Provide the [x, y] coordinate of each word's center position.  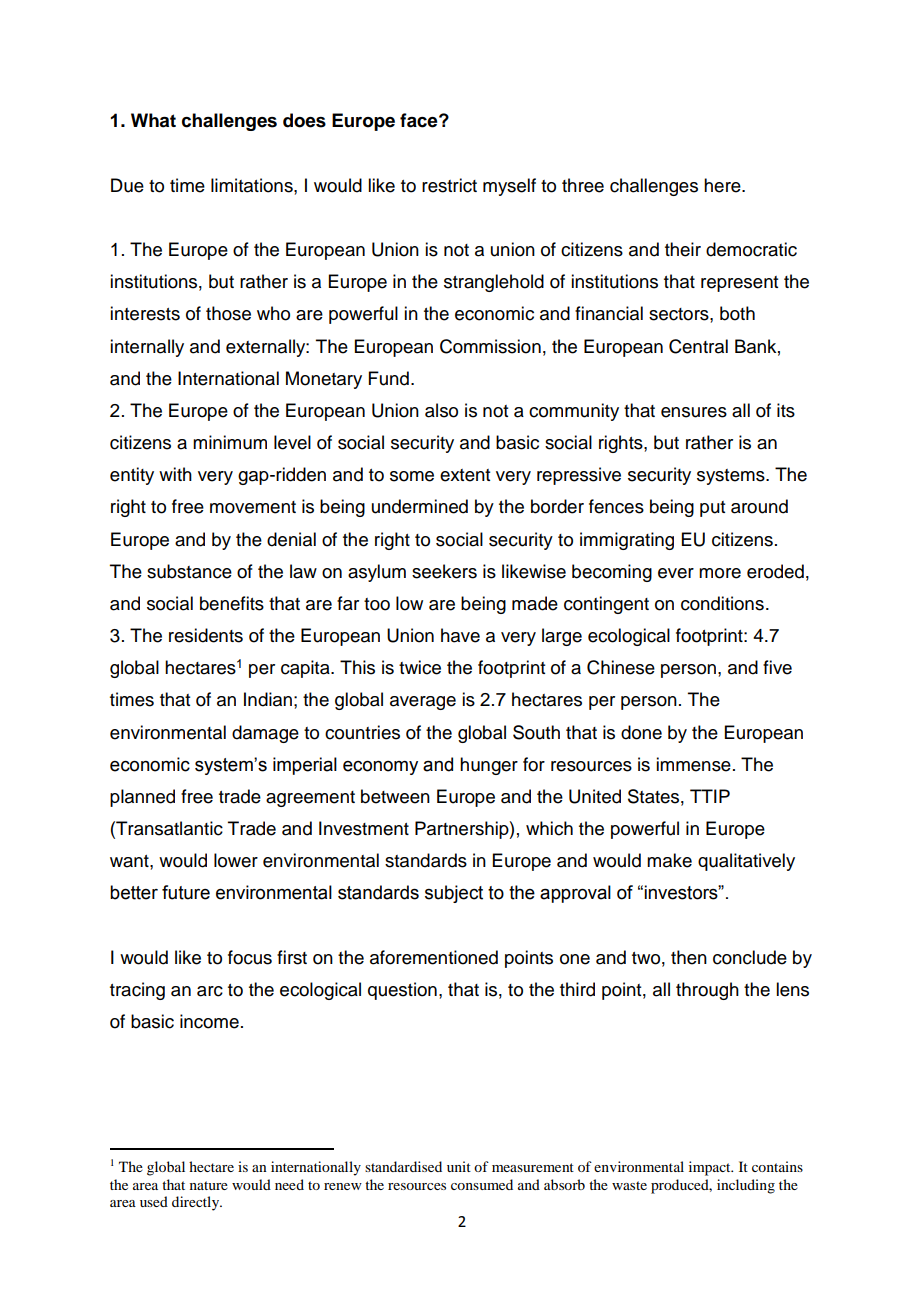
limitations [253, 185]
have [460, 635]
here [723, 185]
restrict [449, 185]
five [777, 667]
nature [209, 1185]
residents [206, 635]
